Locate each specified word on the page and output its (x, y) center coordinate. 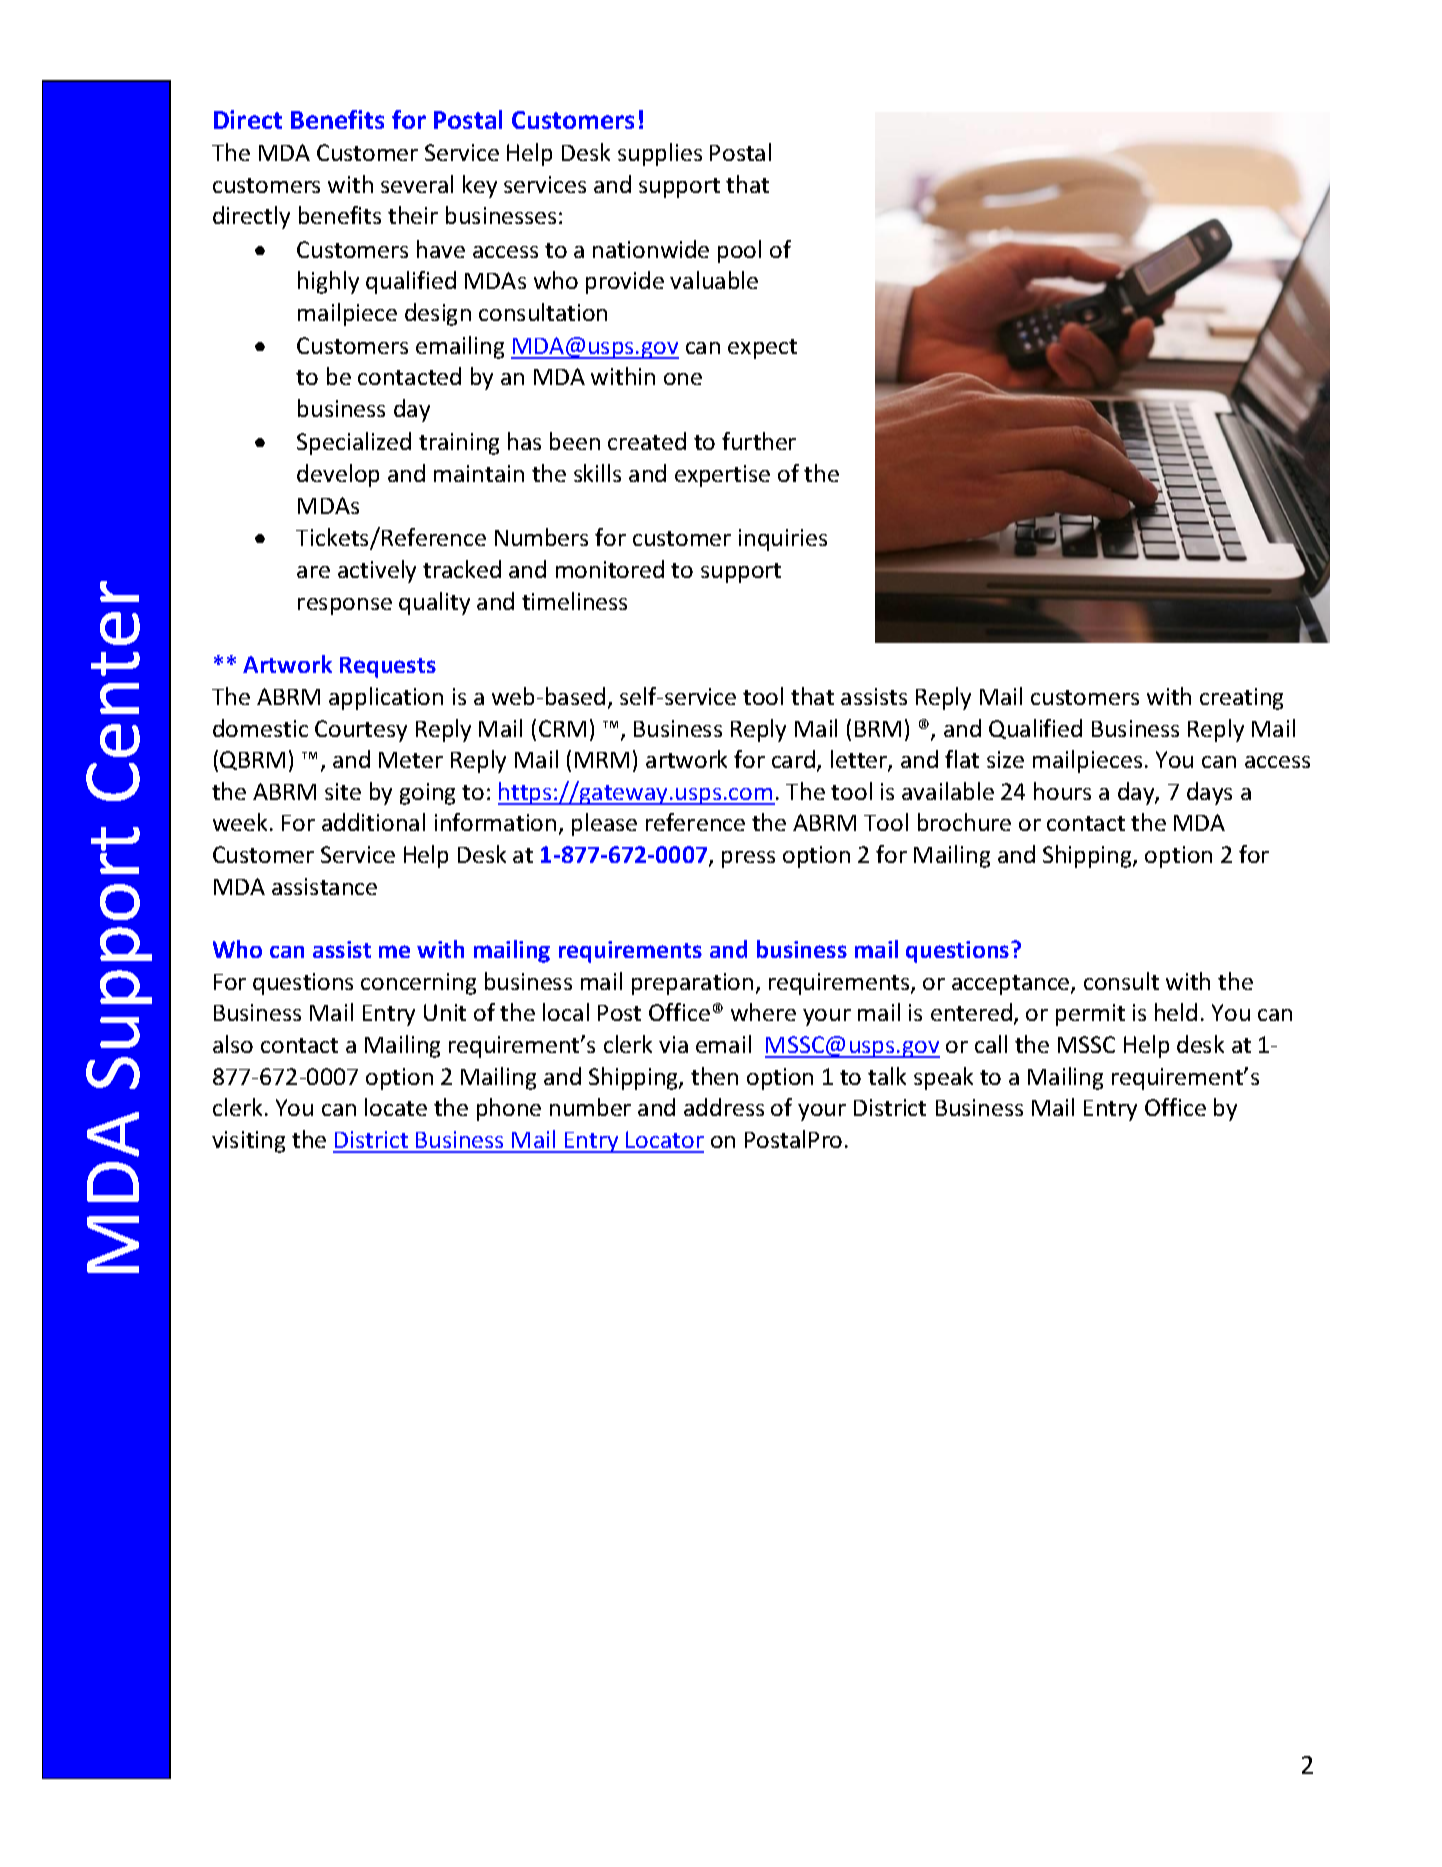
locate (396, 1107)
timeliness (574, 601)
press (748, 859)
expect (762, 349)
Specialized (354, 443)
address (724, 1107)
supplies (660, 154)
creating (1241, 699)
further (759, 441)
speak (943, 1078)
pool (739, 251)
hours (1062, 791)
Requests (388, 667)
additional (373, 822)
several (417, 184)
